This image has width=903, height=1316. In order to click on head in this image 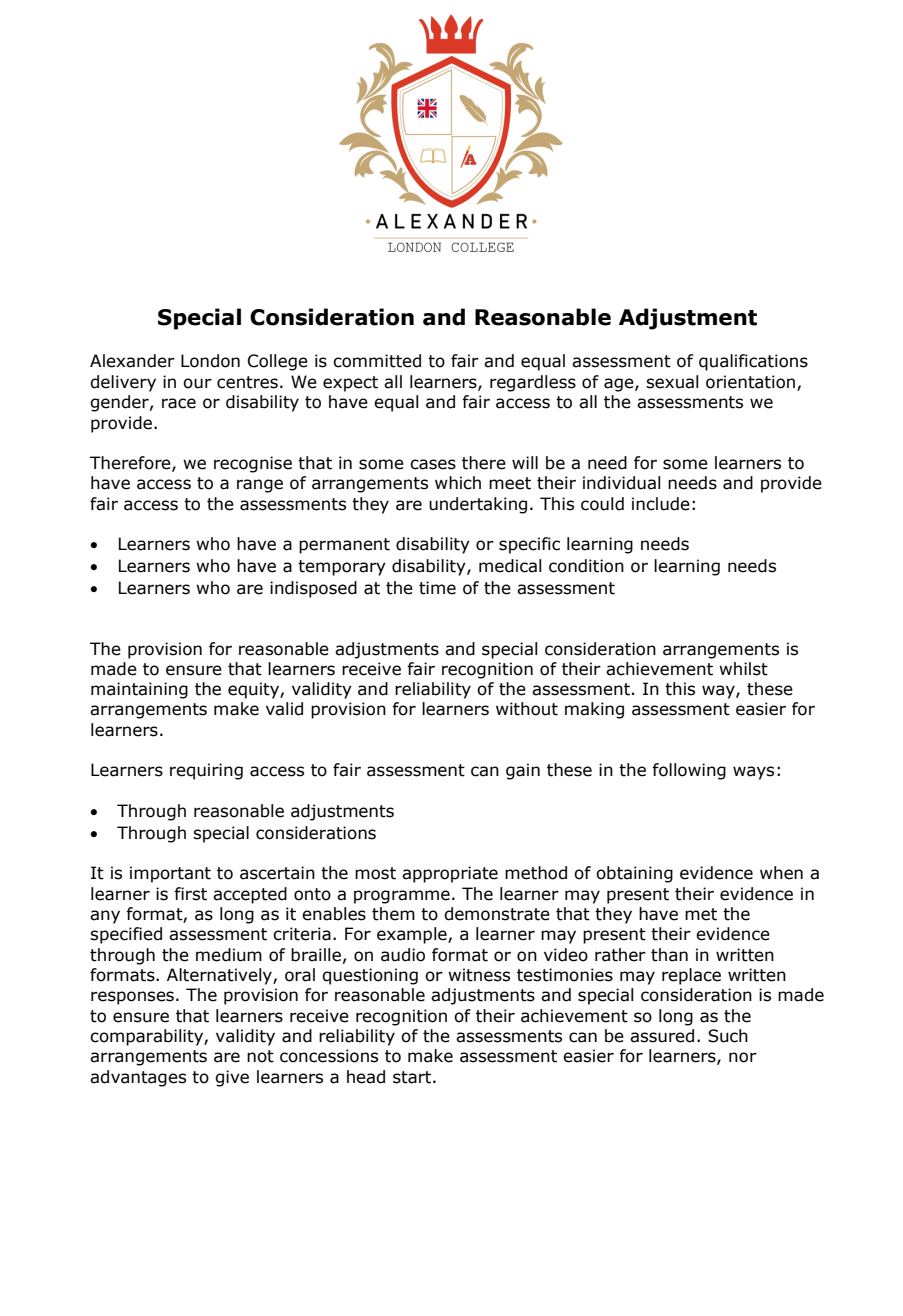, I will do `click(366, 1077)`.
